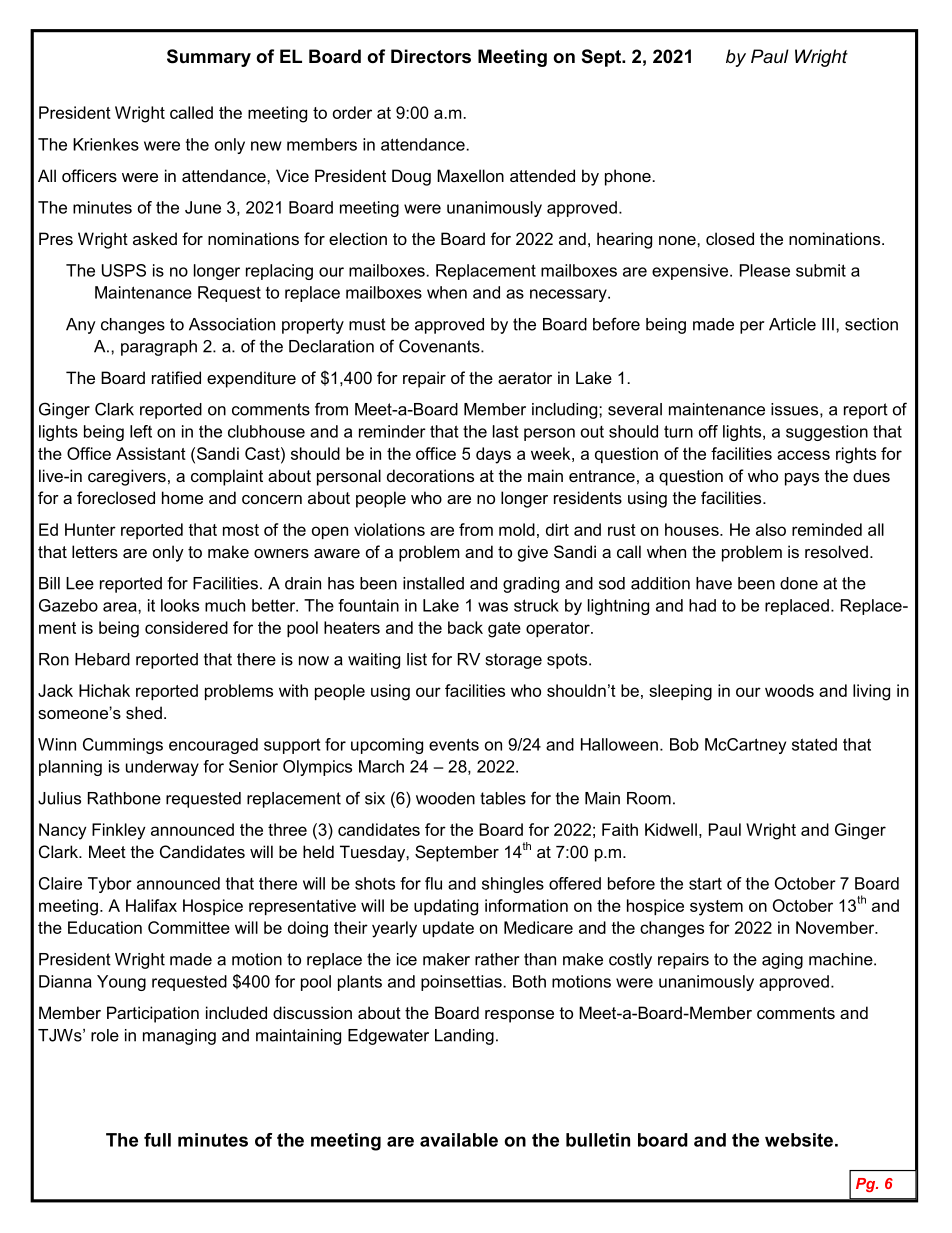 This document has width=952, height=1233. Describe the element at coordinates (431, 56) in the document. I see `Directors` at that location.
